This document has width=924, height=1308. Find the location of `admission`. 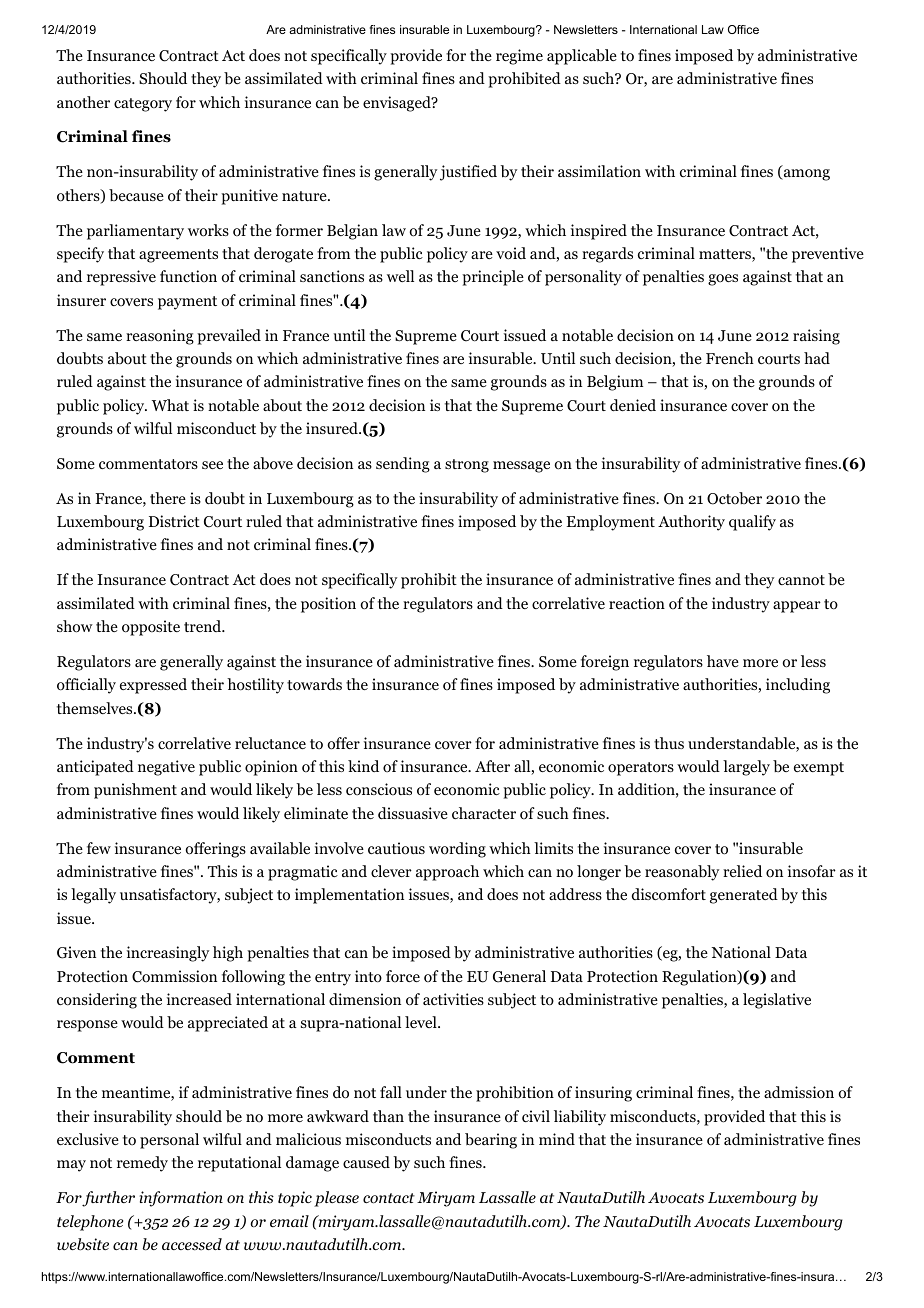

admission is located at coordinates (799, 1092).
